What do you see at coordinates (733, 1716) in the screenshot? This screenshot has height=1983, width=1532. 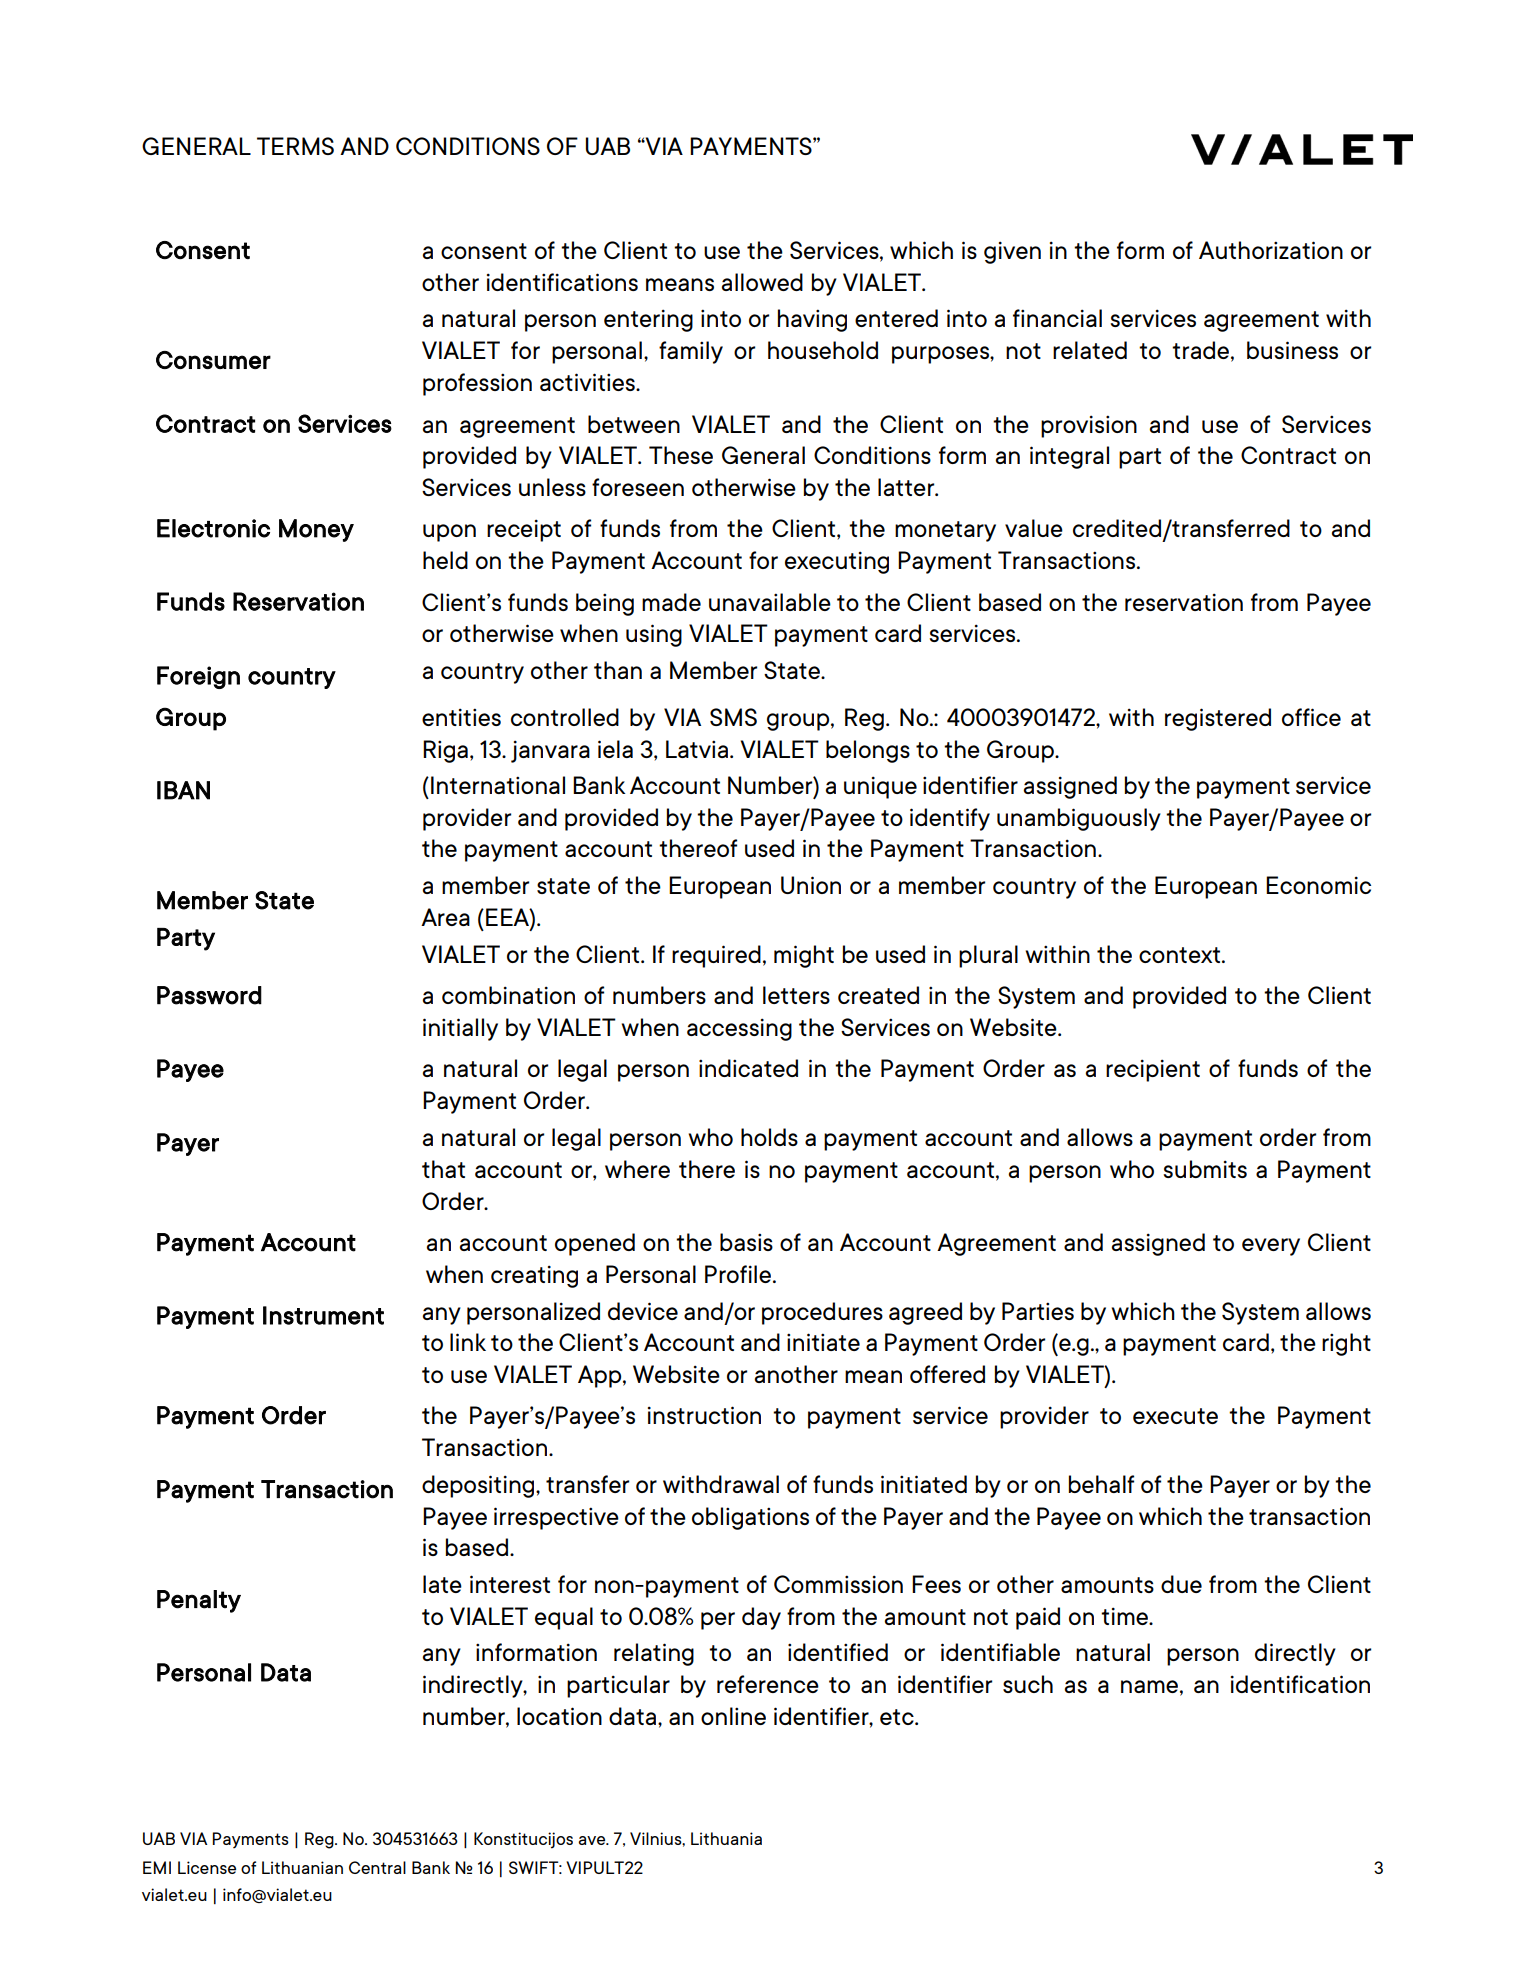 I see `online` at bounding box center [733, 1716].
